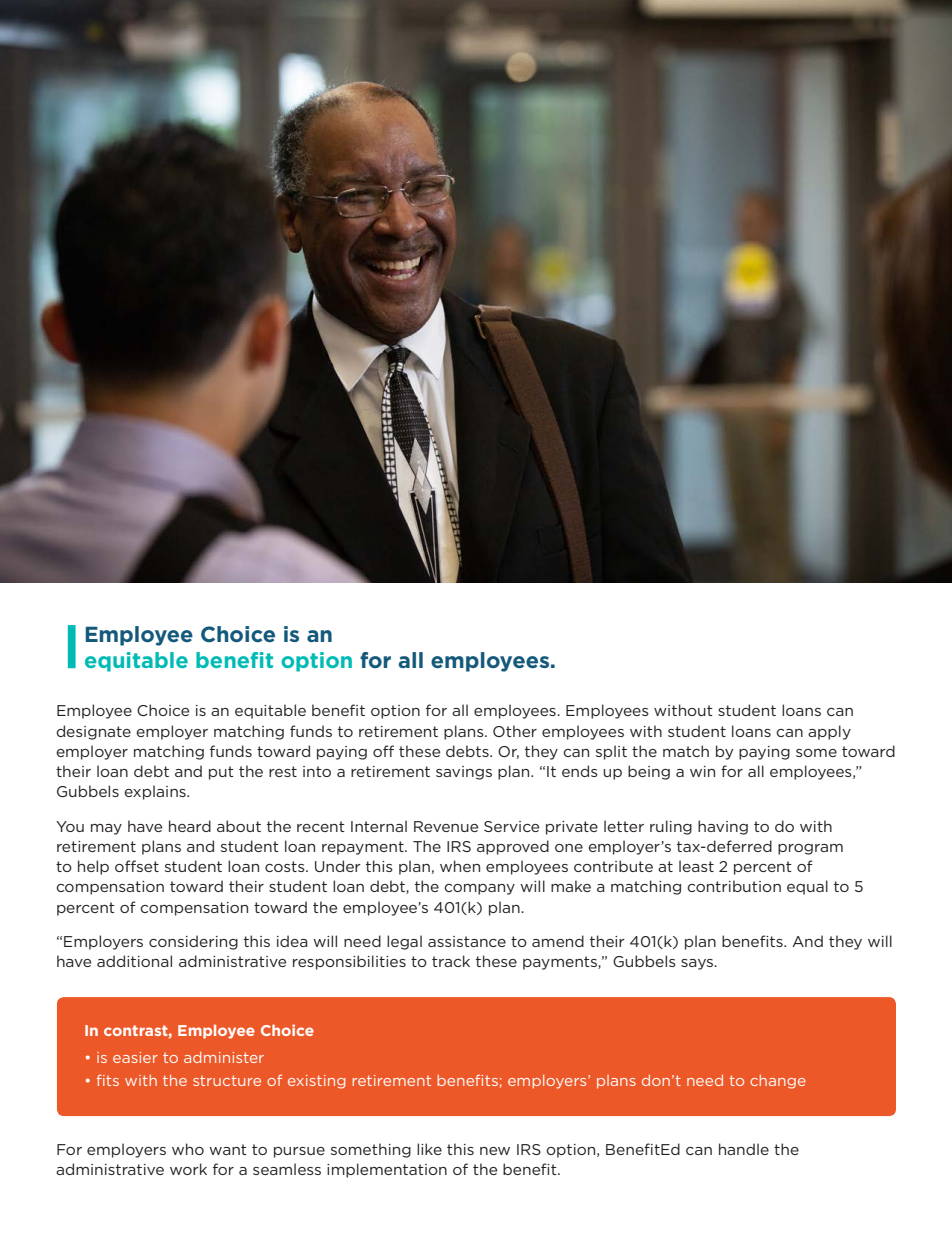  Describe the element at coordinates (734, 886) in the screenshot. I see `contribution` at that location.
